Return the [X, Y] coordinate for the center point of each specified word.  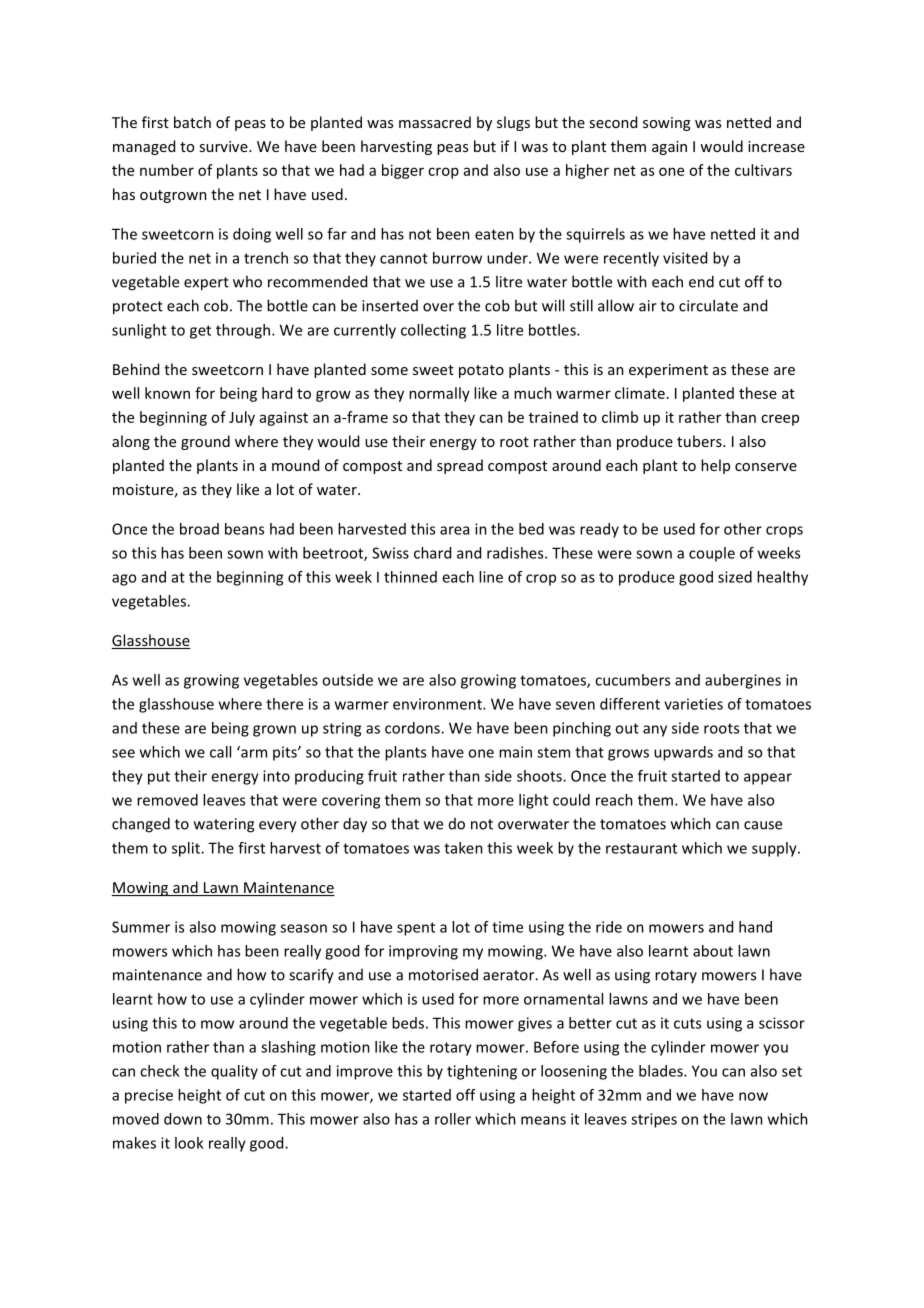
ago [124, 580]
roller [453, 1119]
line [491, 577]
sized [735, 577]
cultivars [763, 170]
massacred [435, 122]
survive [224, 146]
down [183, 1119]
